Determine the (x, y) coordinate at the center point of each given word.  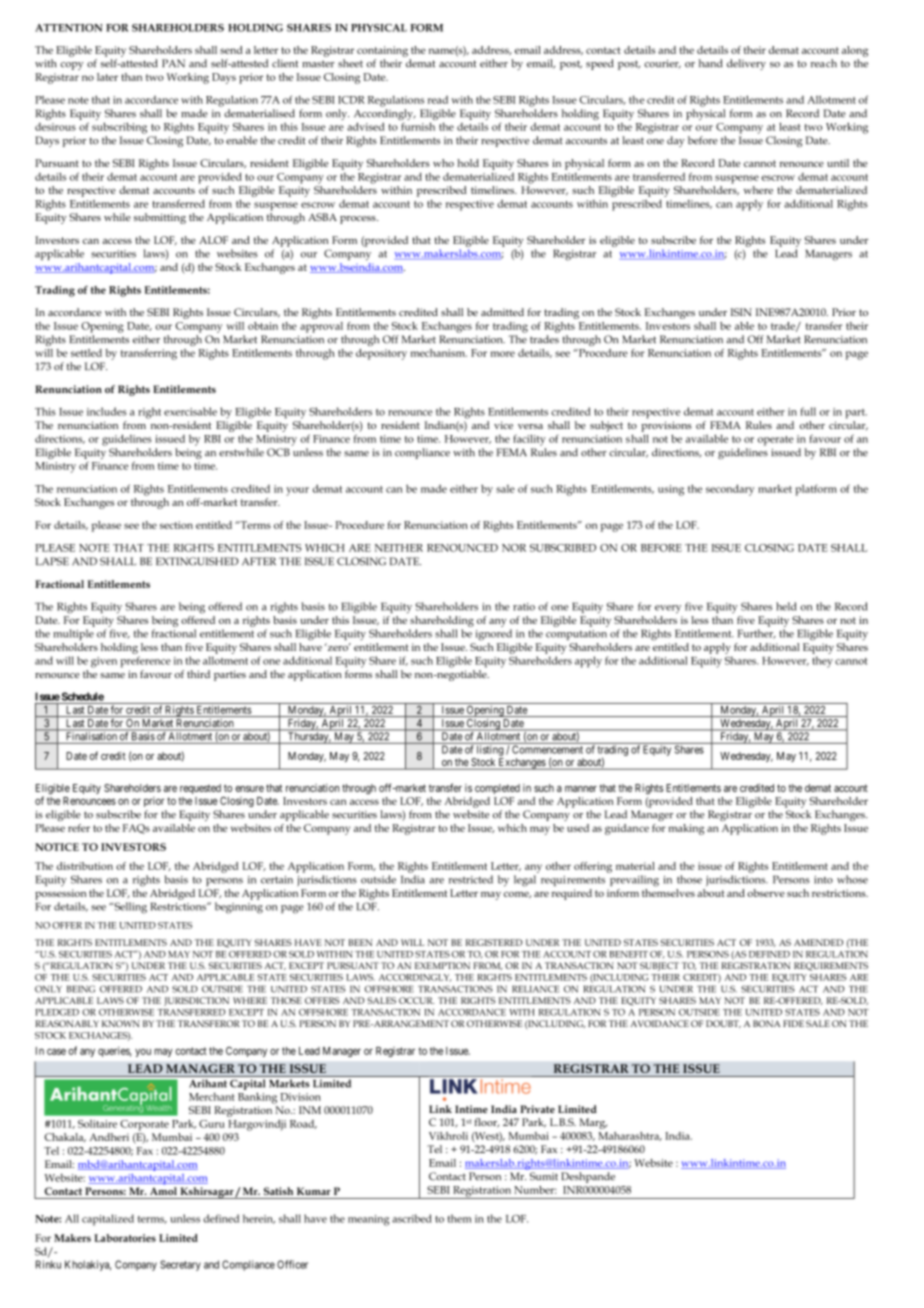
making (686, 829)
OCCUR (417, 1000)
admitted (502, 312)
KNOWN (121, 1023)
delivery (746, 64)
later (107, 77)
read (438, 100)
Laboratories (125, 1238)
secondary (730, 490)
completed (497, 789)
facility (529, 440)
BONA (766, 1023)
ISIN (741, 312)
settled (86, 353)
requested (200, 789)
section (176, 525)
